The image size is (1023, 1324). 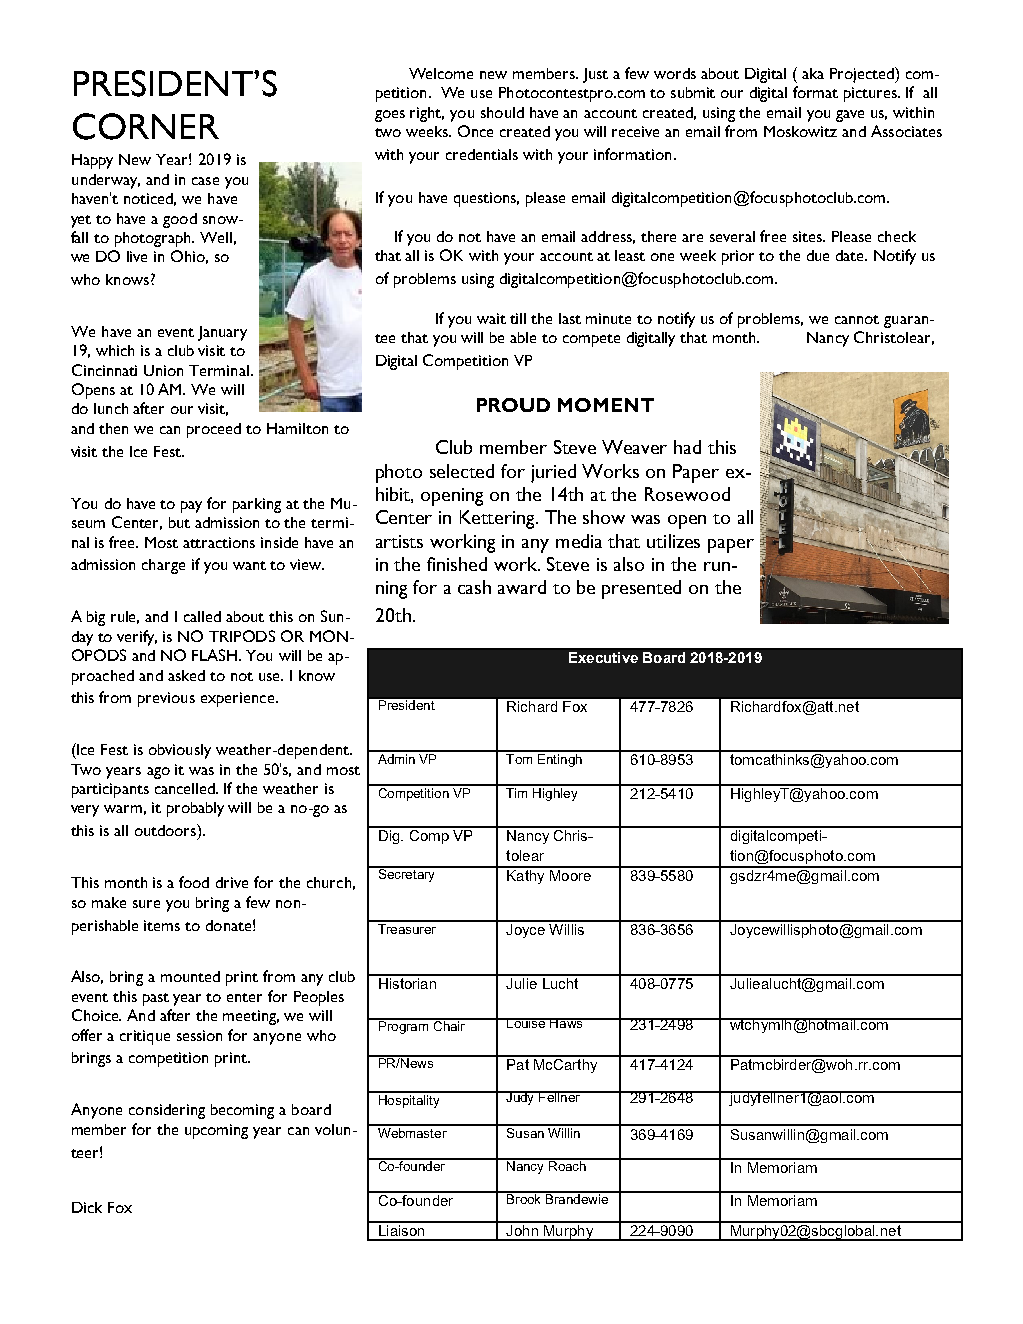 I want to click on Union, so click(x=163, y=370).
